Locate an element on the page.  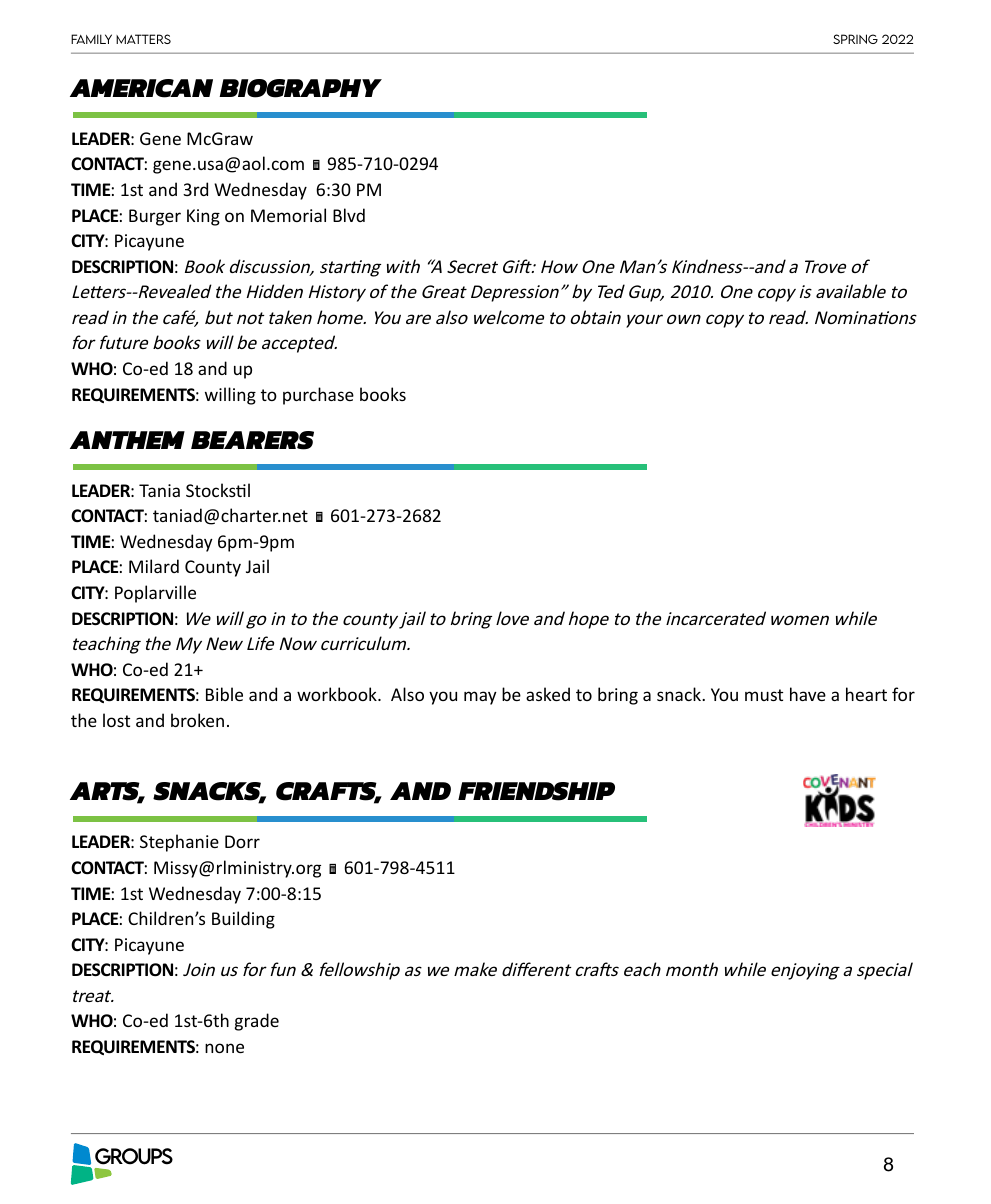
BIOGRAPHY is located at coordinates (300, 88).
